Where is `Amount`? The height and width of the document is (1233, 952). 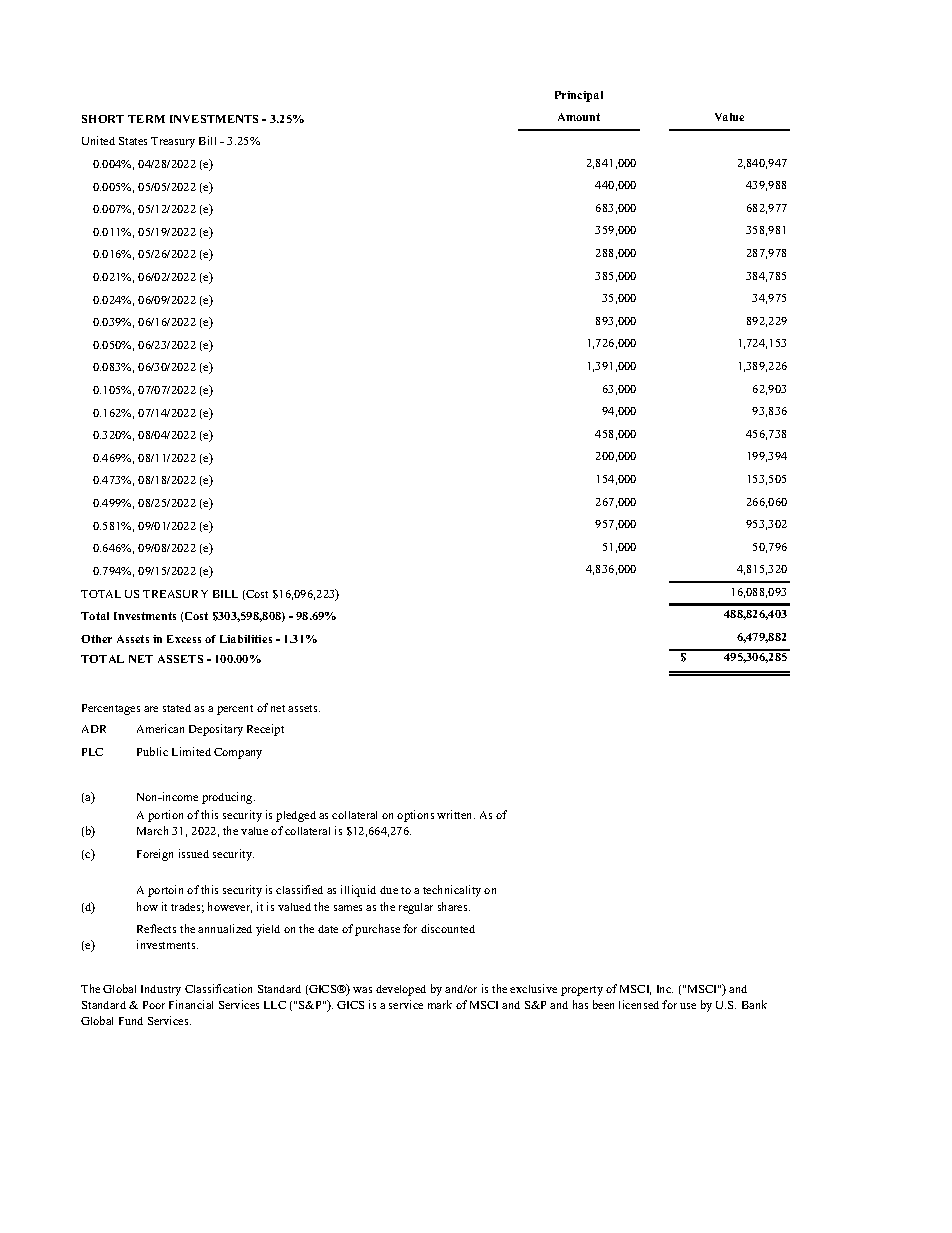 Amount is located at coordinates (579, 117).
